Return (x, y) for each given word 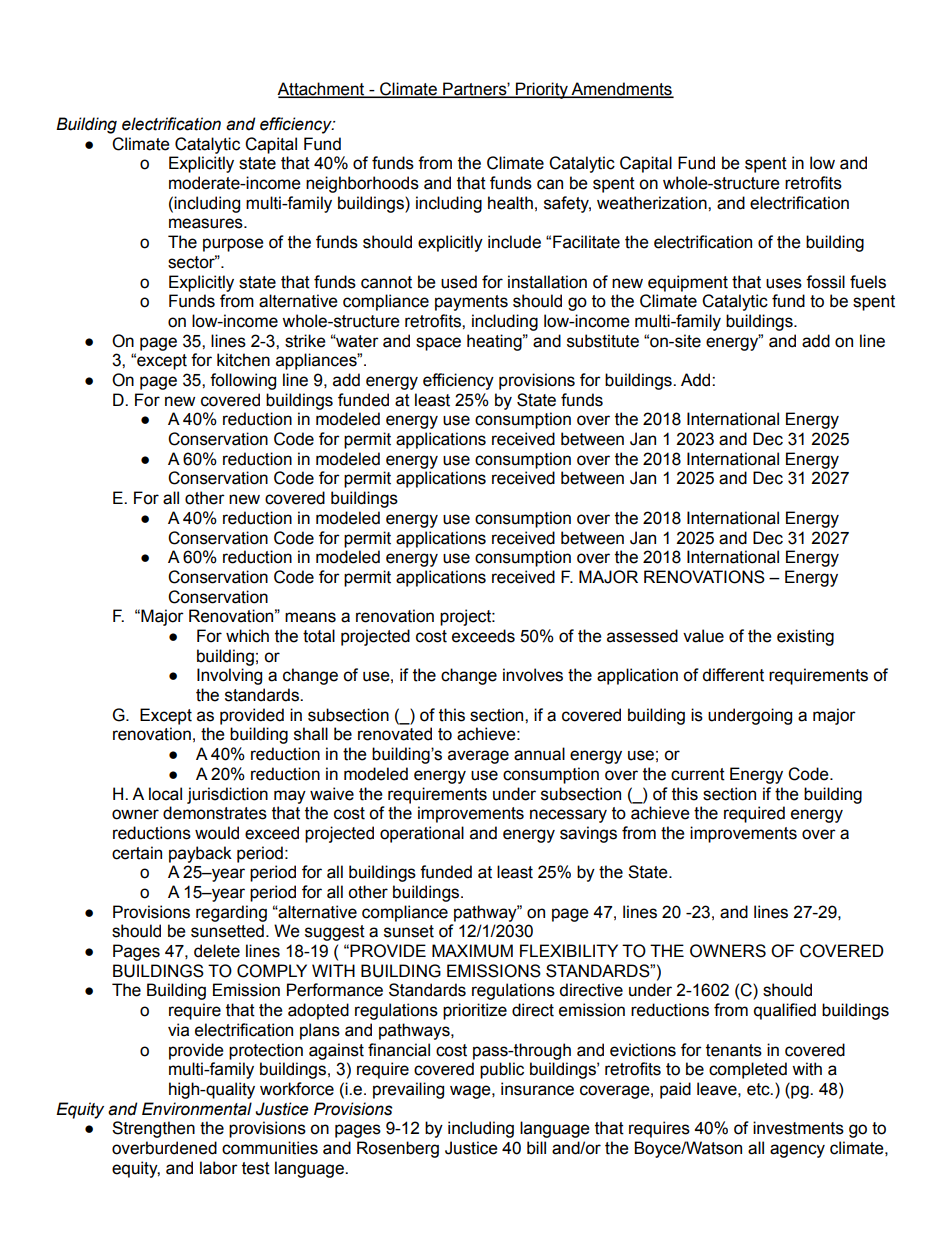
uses (784, 283)
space (438, 344)
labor (219, 1168)
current (698, 774)
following (243, 381)
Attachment (322, 89)
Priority (542, 90)
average (478, 757)
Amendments (621, 89)
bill (536, 1148)
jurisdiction (227, 795)
